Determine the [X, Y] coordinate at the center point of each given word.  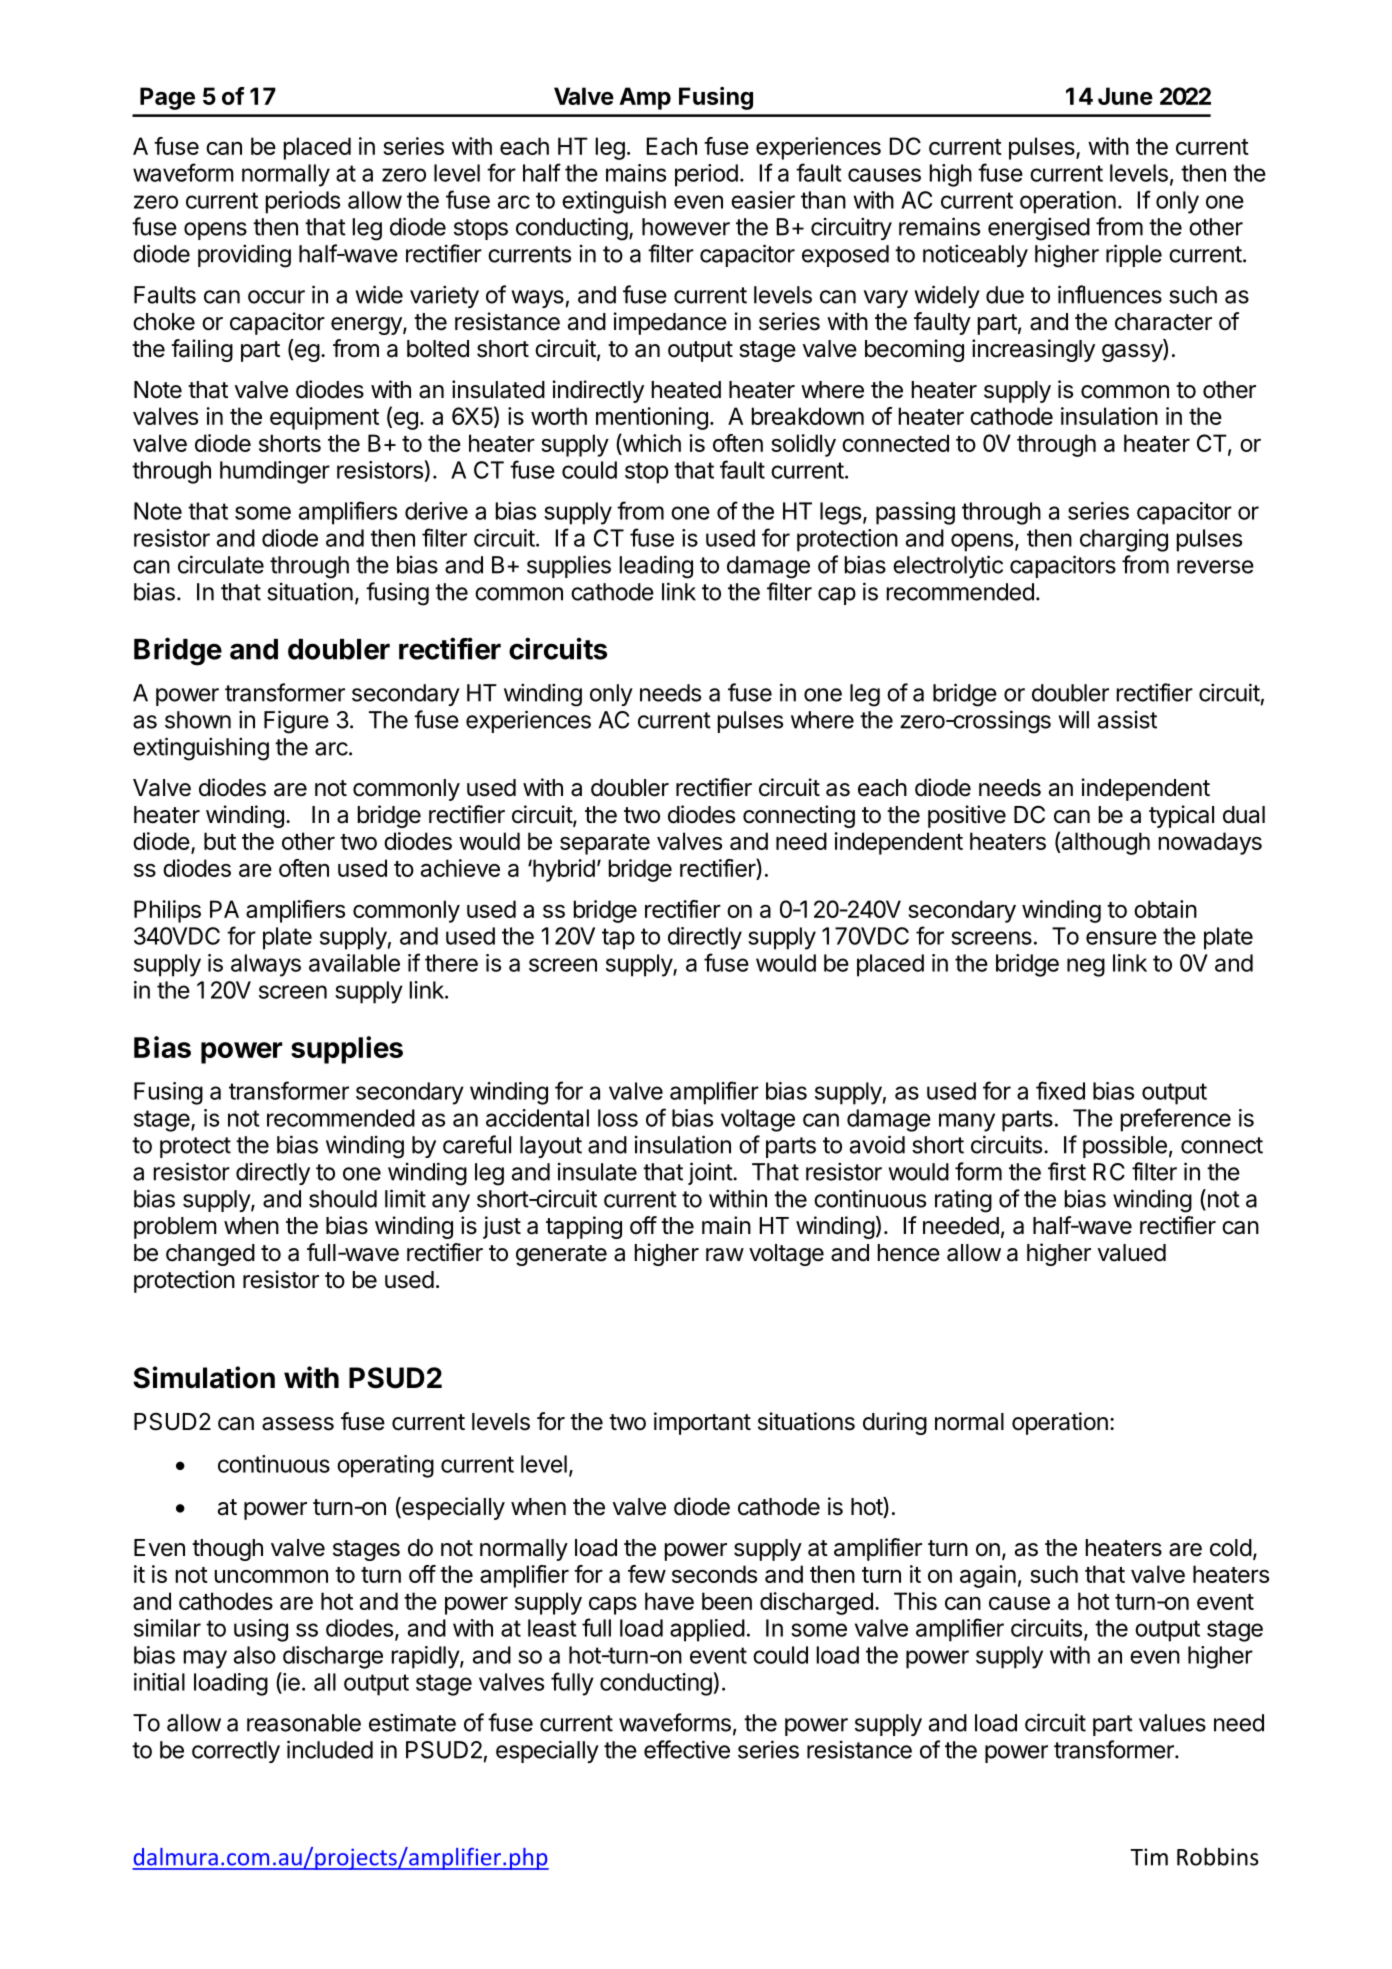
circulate [221, 564]
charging [1124, 540]
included [330, 1749]
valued [1132, 1253]
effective [687, 1749]
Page [167, 98]
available [354, 963]
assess [298, 1424]
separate [605, 844]
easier [763, 200]
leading [656, 567]
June [1125, 96]
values [1172, 1723]
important [702, 1423]
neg [1086, 967]
